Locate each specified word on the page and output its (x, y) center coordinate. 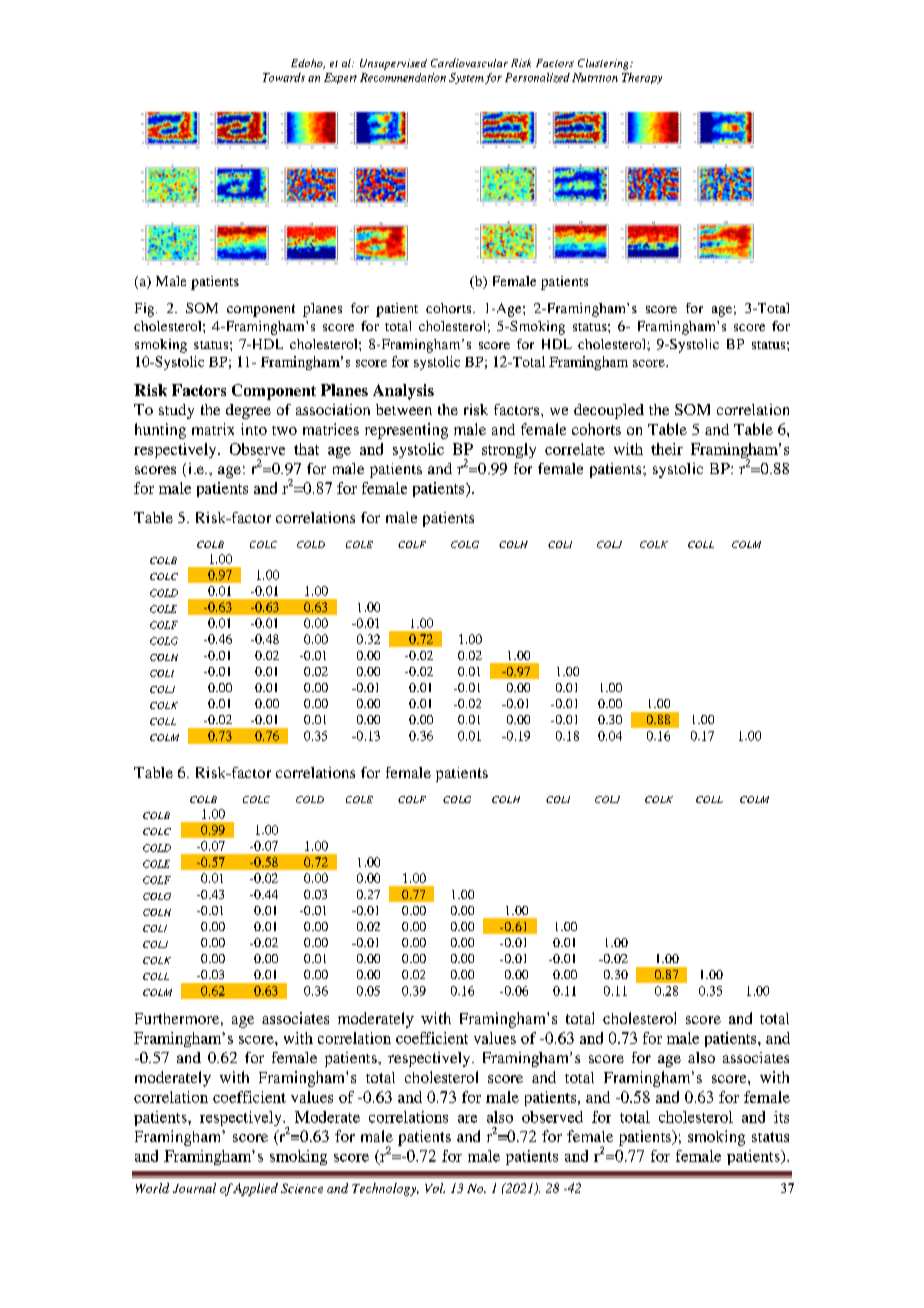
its (781, 1117)
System (466, 78)
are (467, 1119)
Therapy (642, 78)
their (667, 449)
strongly (509, 450)
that (306, 449)
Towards (284, 77)
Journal (194, 1188)
